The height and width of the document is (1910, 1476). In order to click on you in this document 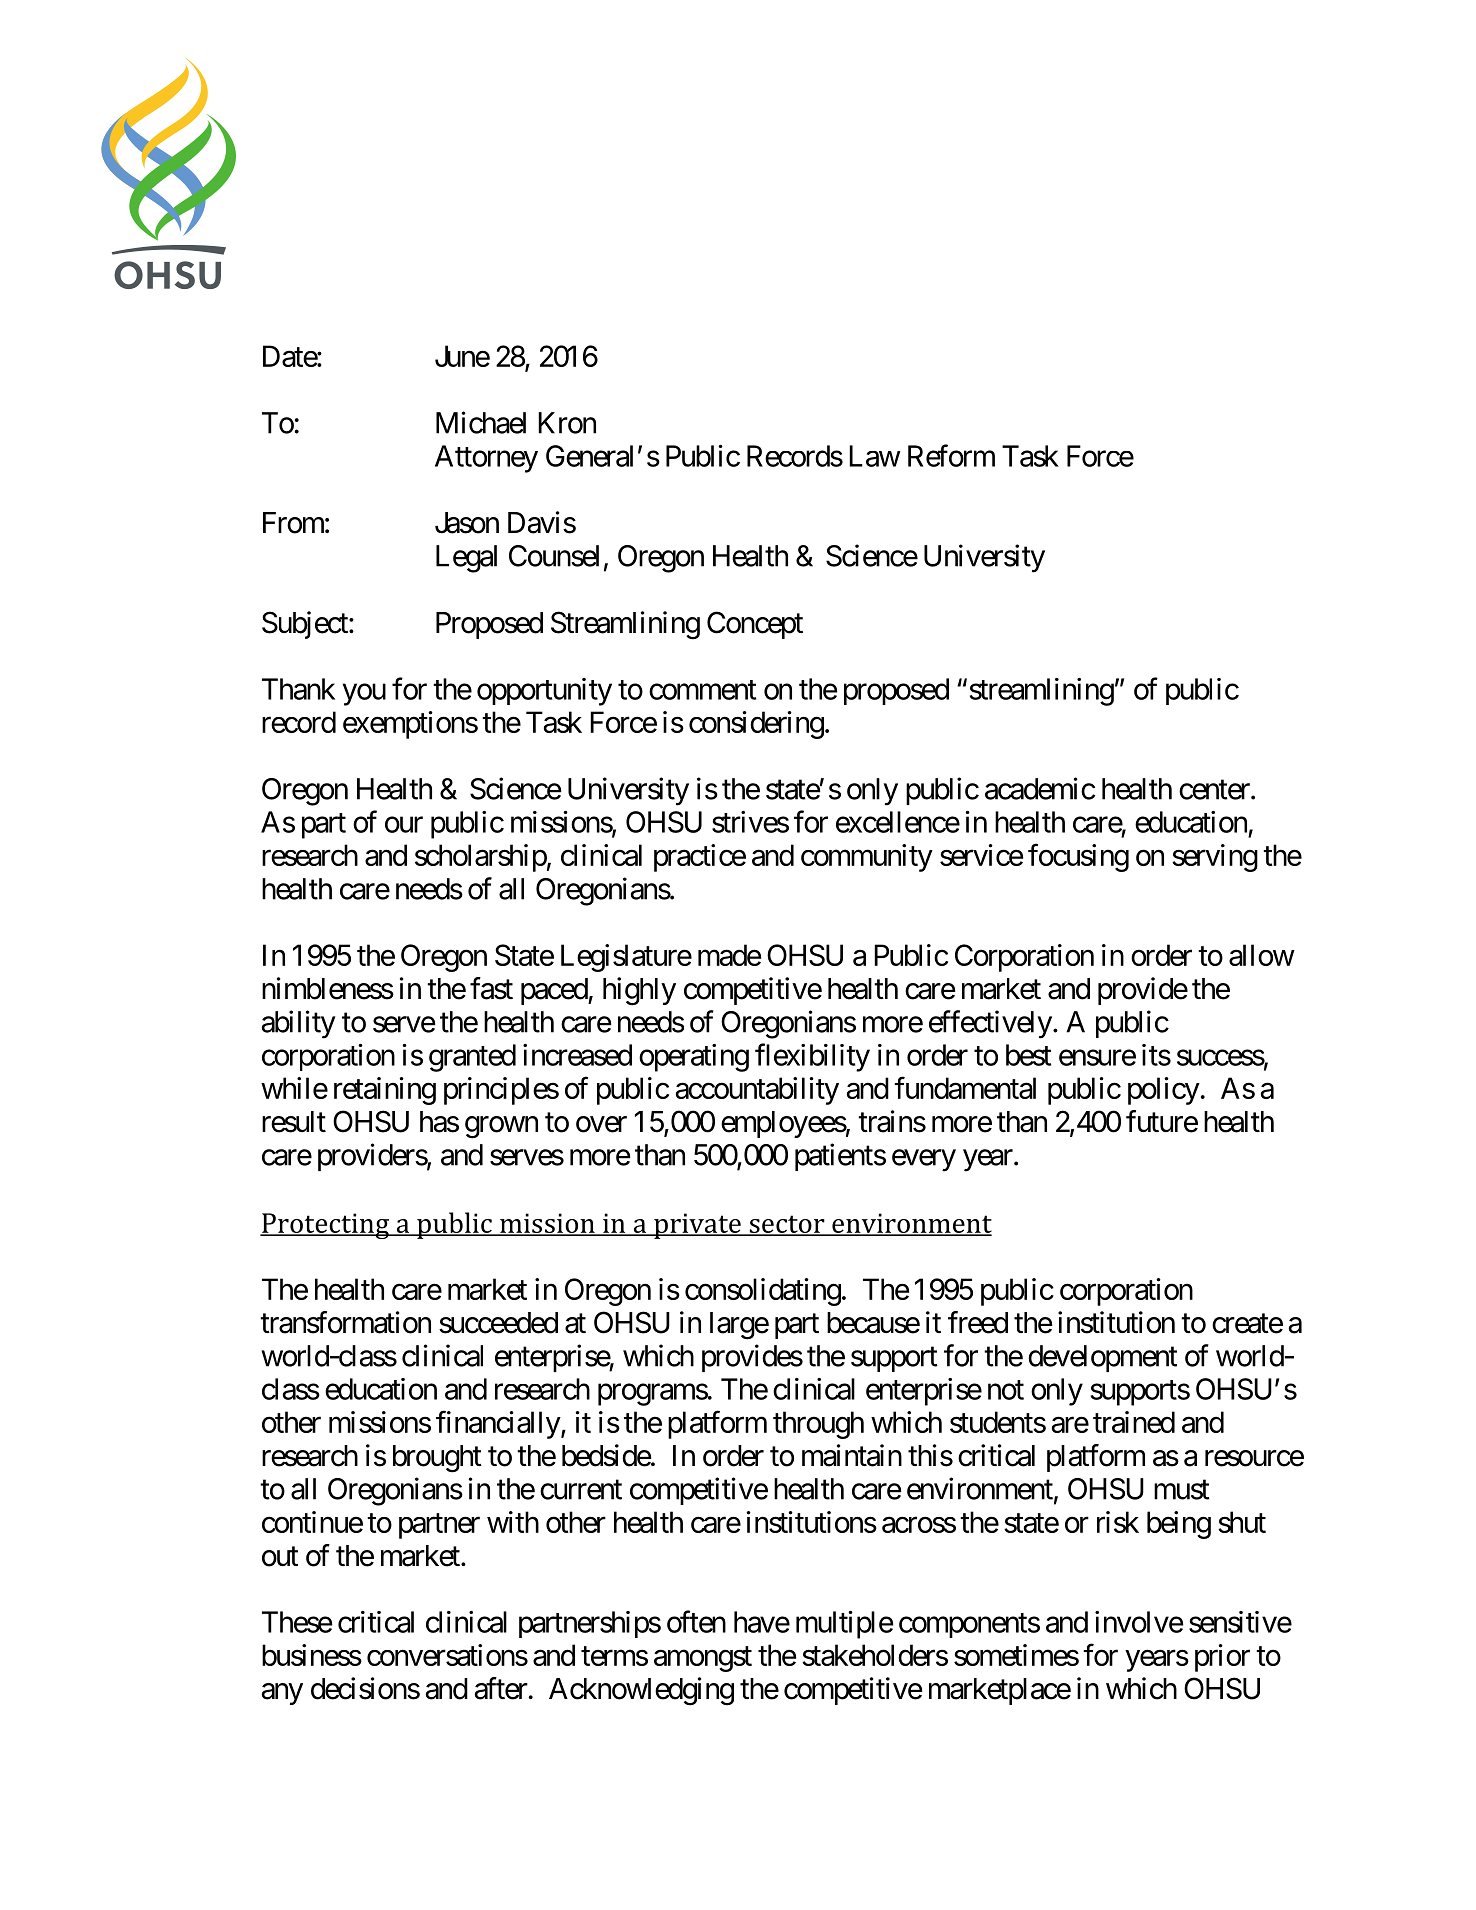, I will do `click(364, 695)`.
